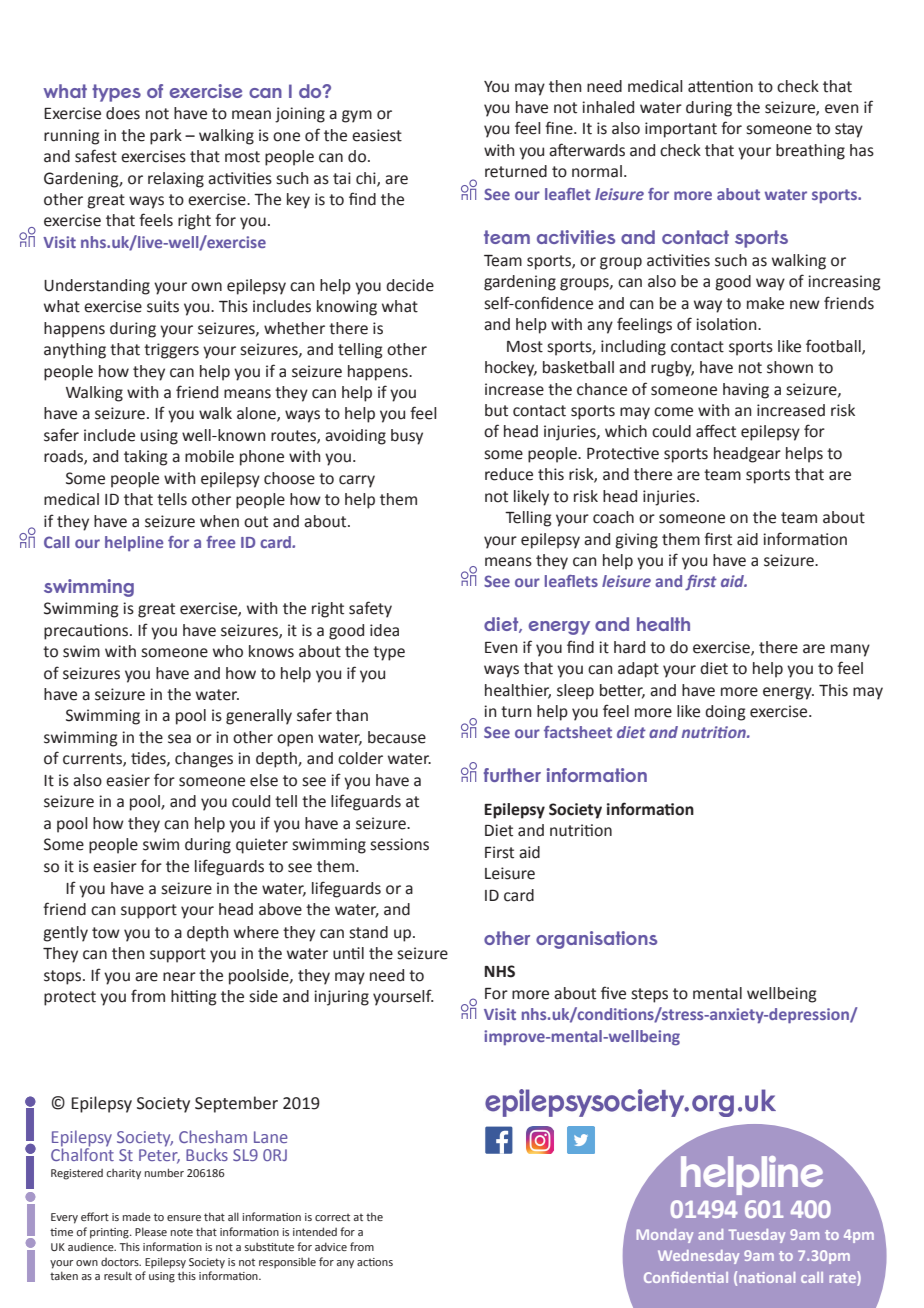 The image size is (924, 1308). I want to click on sessions, so click(400, 844).
